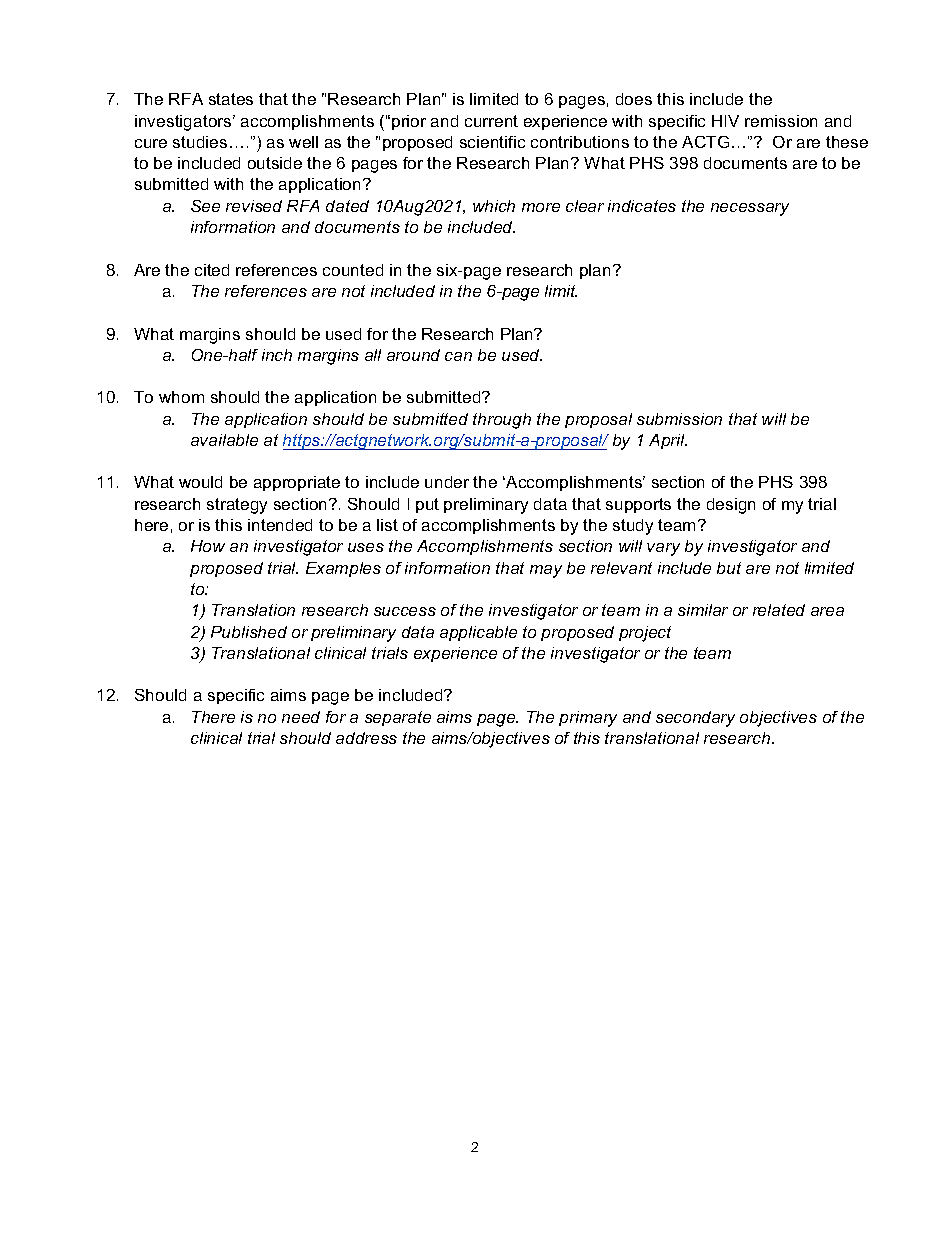 The height and width of the document is (1233, 952). What do you see at coordinates (588, 719) in the document?
I see `primary` at bounding box center [588, 719].
